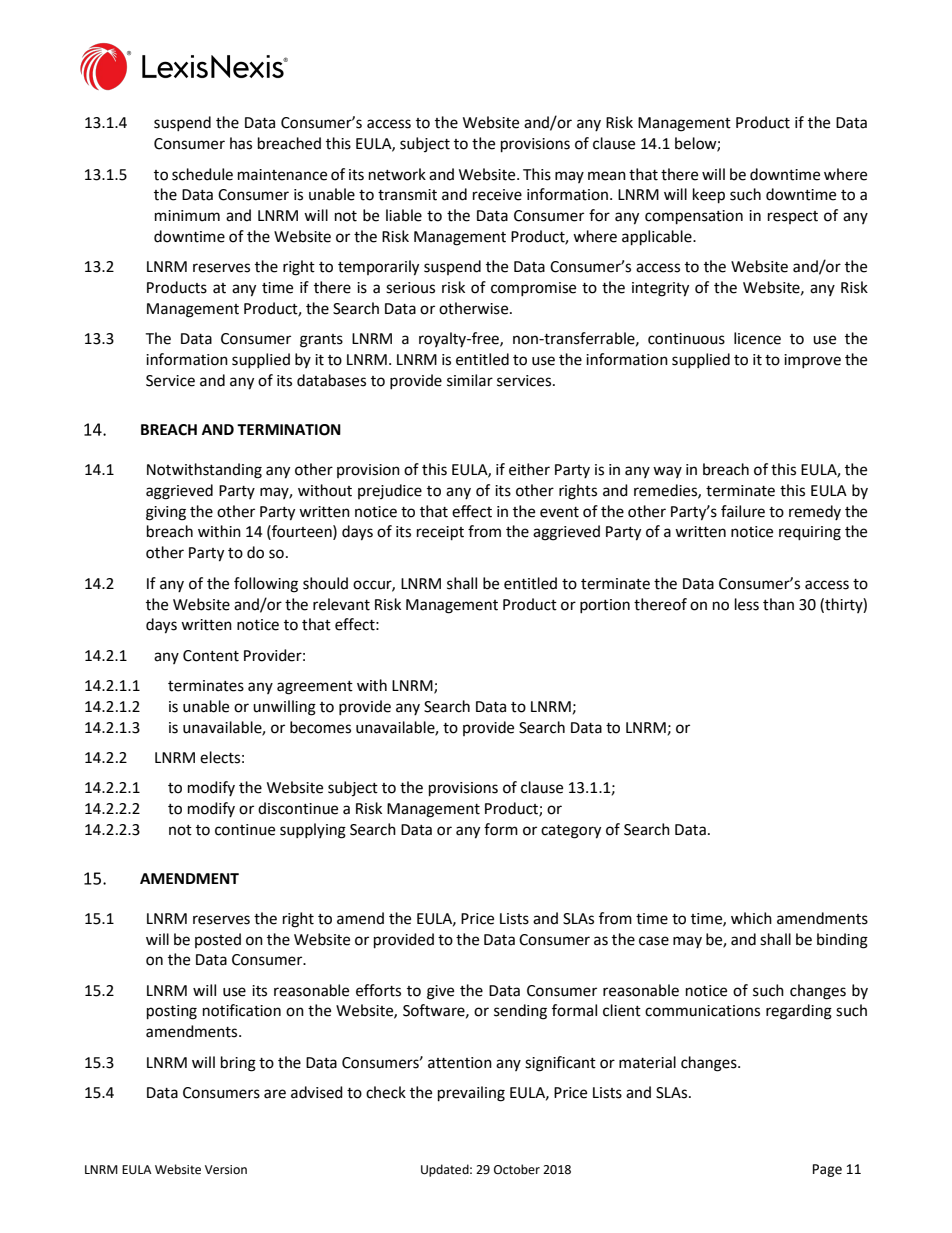 The height and width of the image is (1233, 952). Describe the element at coordinates (529, 469) in the image. I see `either` at that location.
